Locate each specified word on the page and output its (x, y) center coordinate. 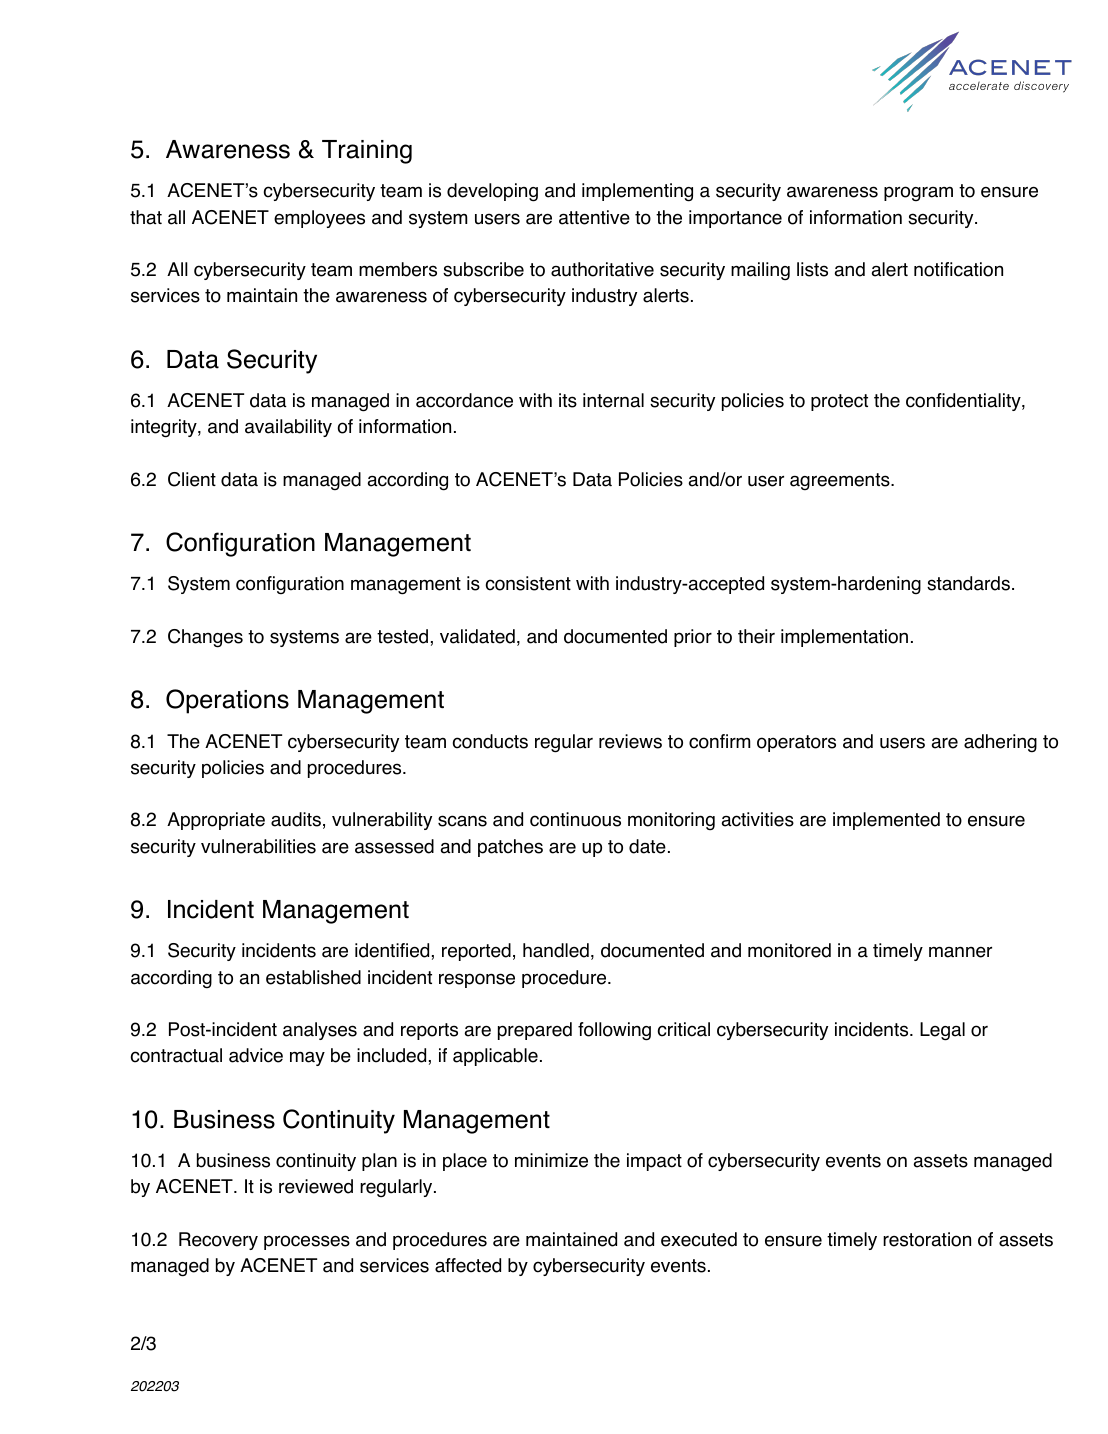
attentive (594, 217)
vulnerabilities (258, 846)
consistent (528, 583)
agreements (841, 482)
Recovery (218, 1241)
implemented (886, 821)
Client (192, 479)
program (918, 194)
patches (510, 848)
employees (319, 219)
